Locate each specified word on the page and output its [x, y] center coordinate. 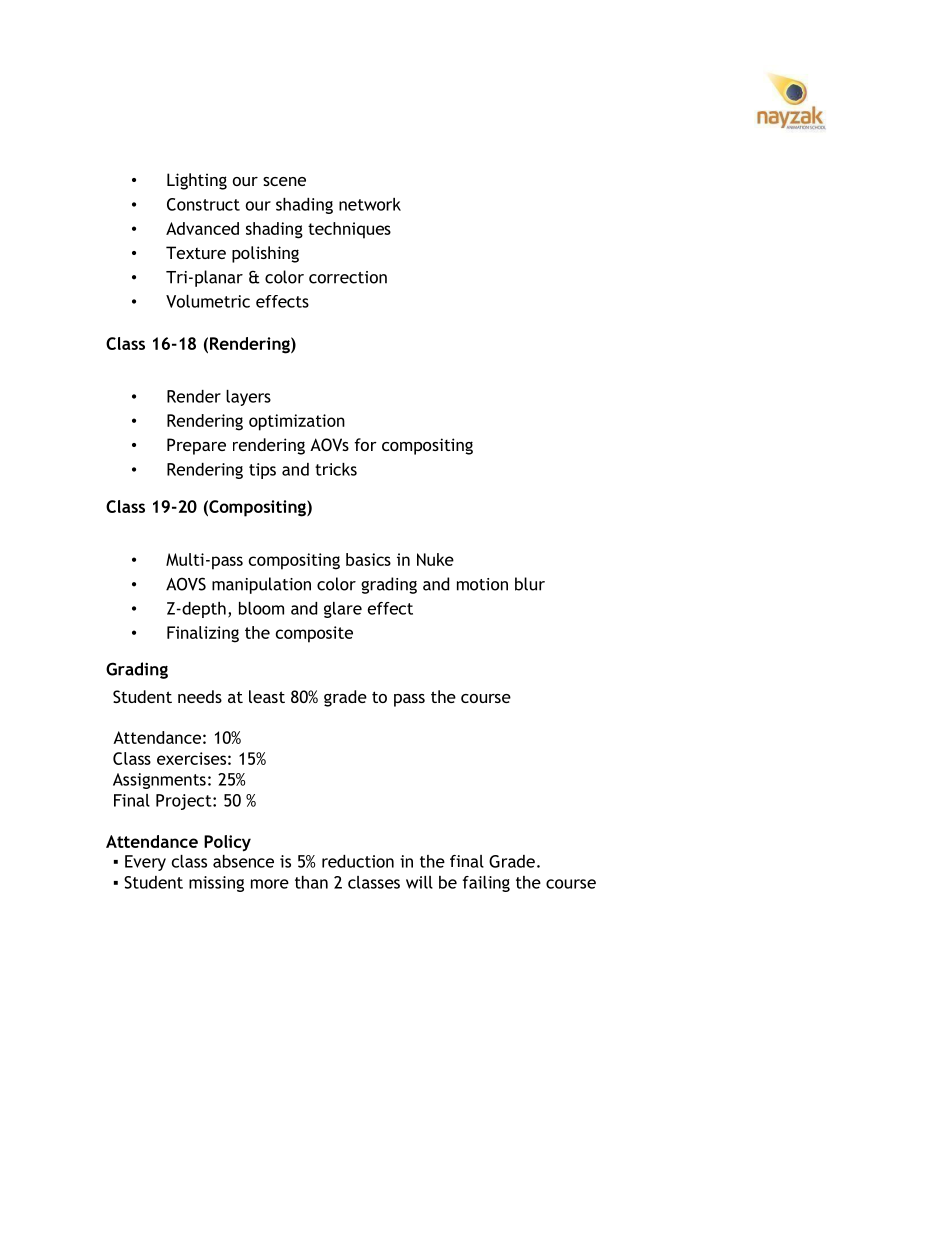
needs [200, 696]
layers [248, 398]
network [370, 204]
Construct [203, 204]
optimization [297, 422]
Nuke [435, 559]
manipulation [261, 585]
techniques [349, 230]
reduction [358, 861]
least [267, 696]
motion [482, 584]
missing [216, 884]
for [365, 444]
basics [368, 559]
